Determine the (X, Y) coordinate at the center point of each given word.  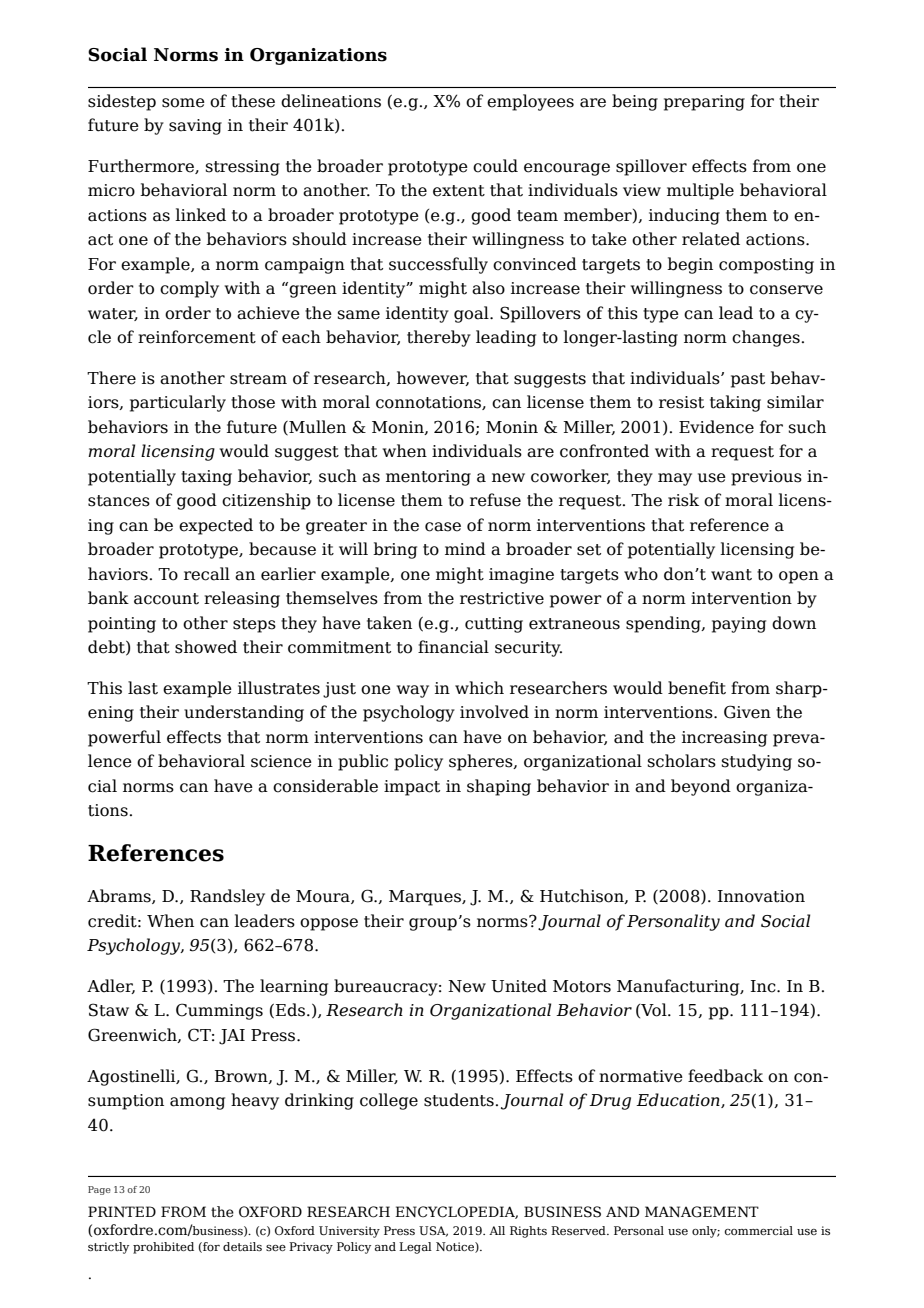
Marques (426, 898)
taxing (206, 478)
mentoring (428, 478)
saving (195, 127)
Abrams (120, 896)
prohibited (163, 1248)
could (495, 166)
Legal (415, 1248)
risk (683, 500)
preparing (704, 103)
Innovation (761, 896)
